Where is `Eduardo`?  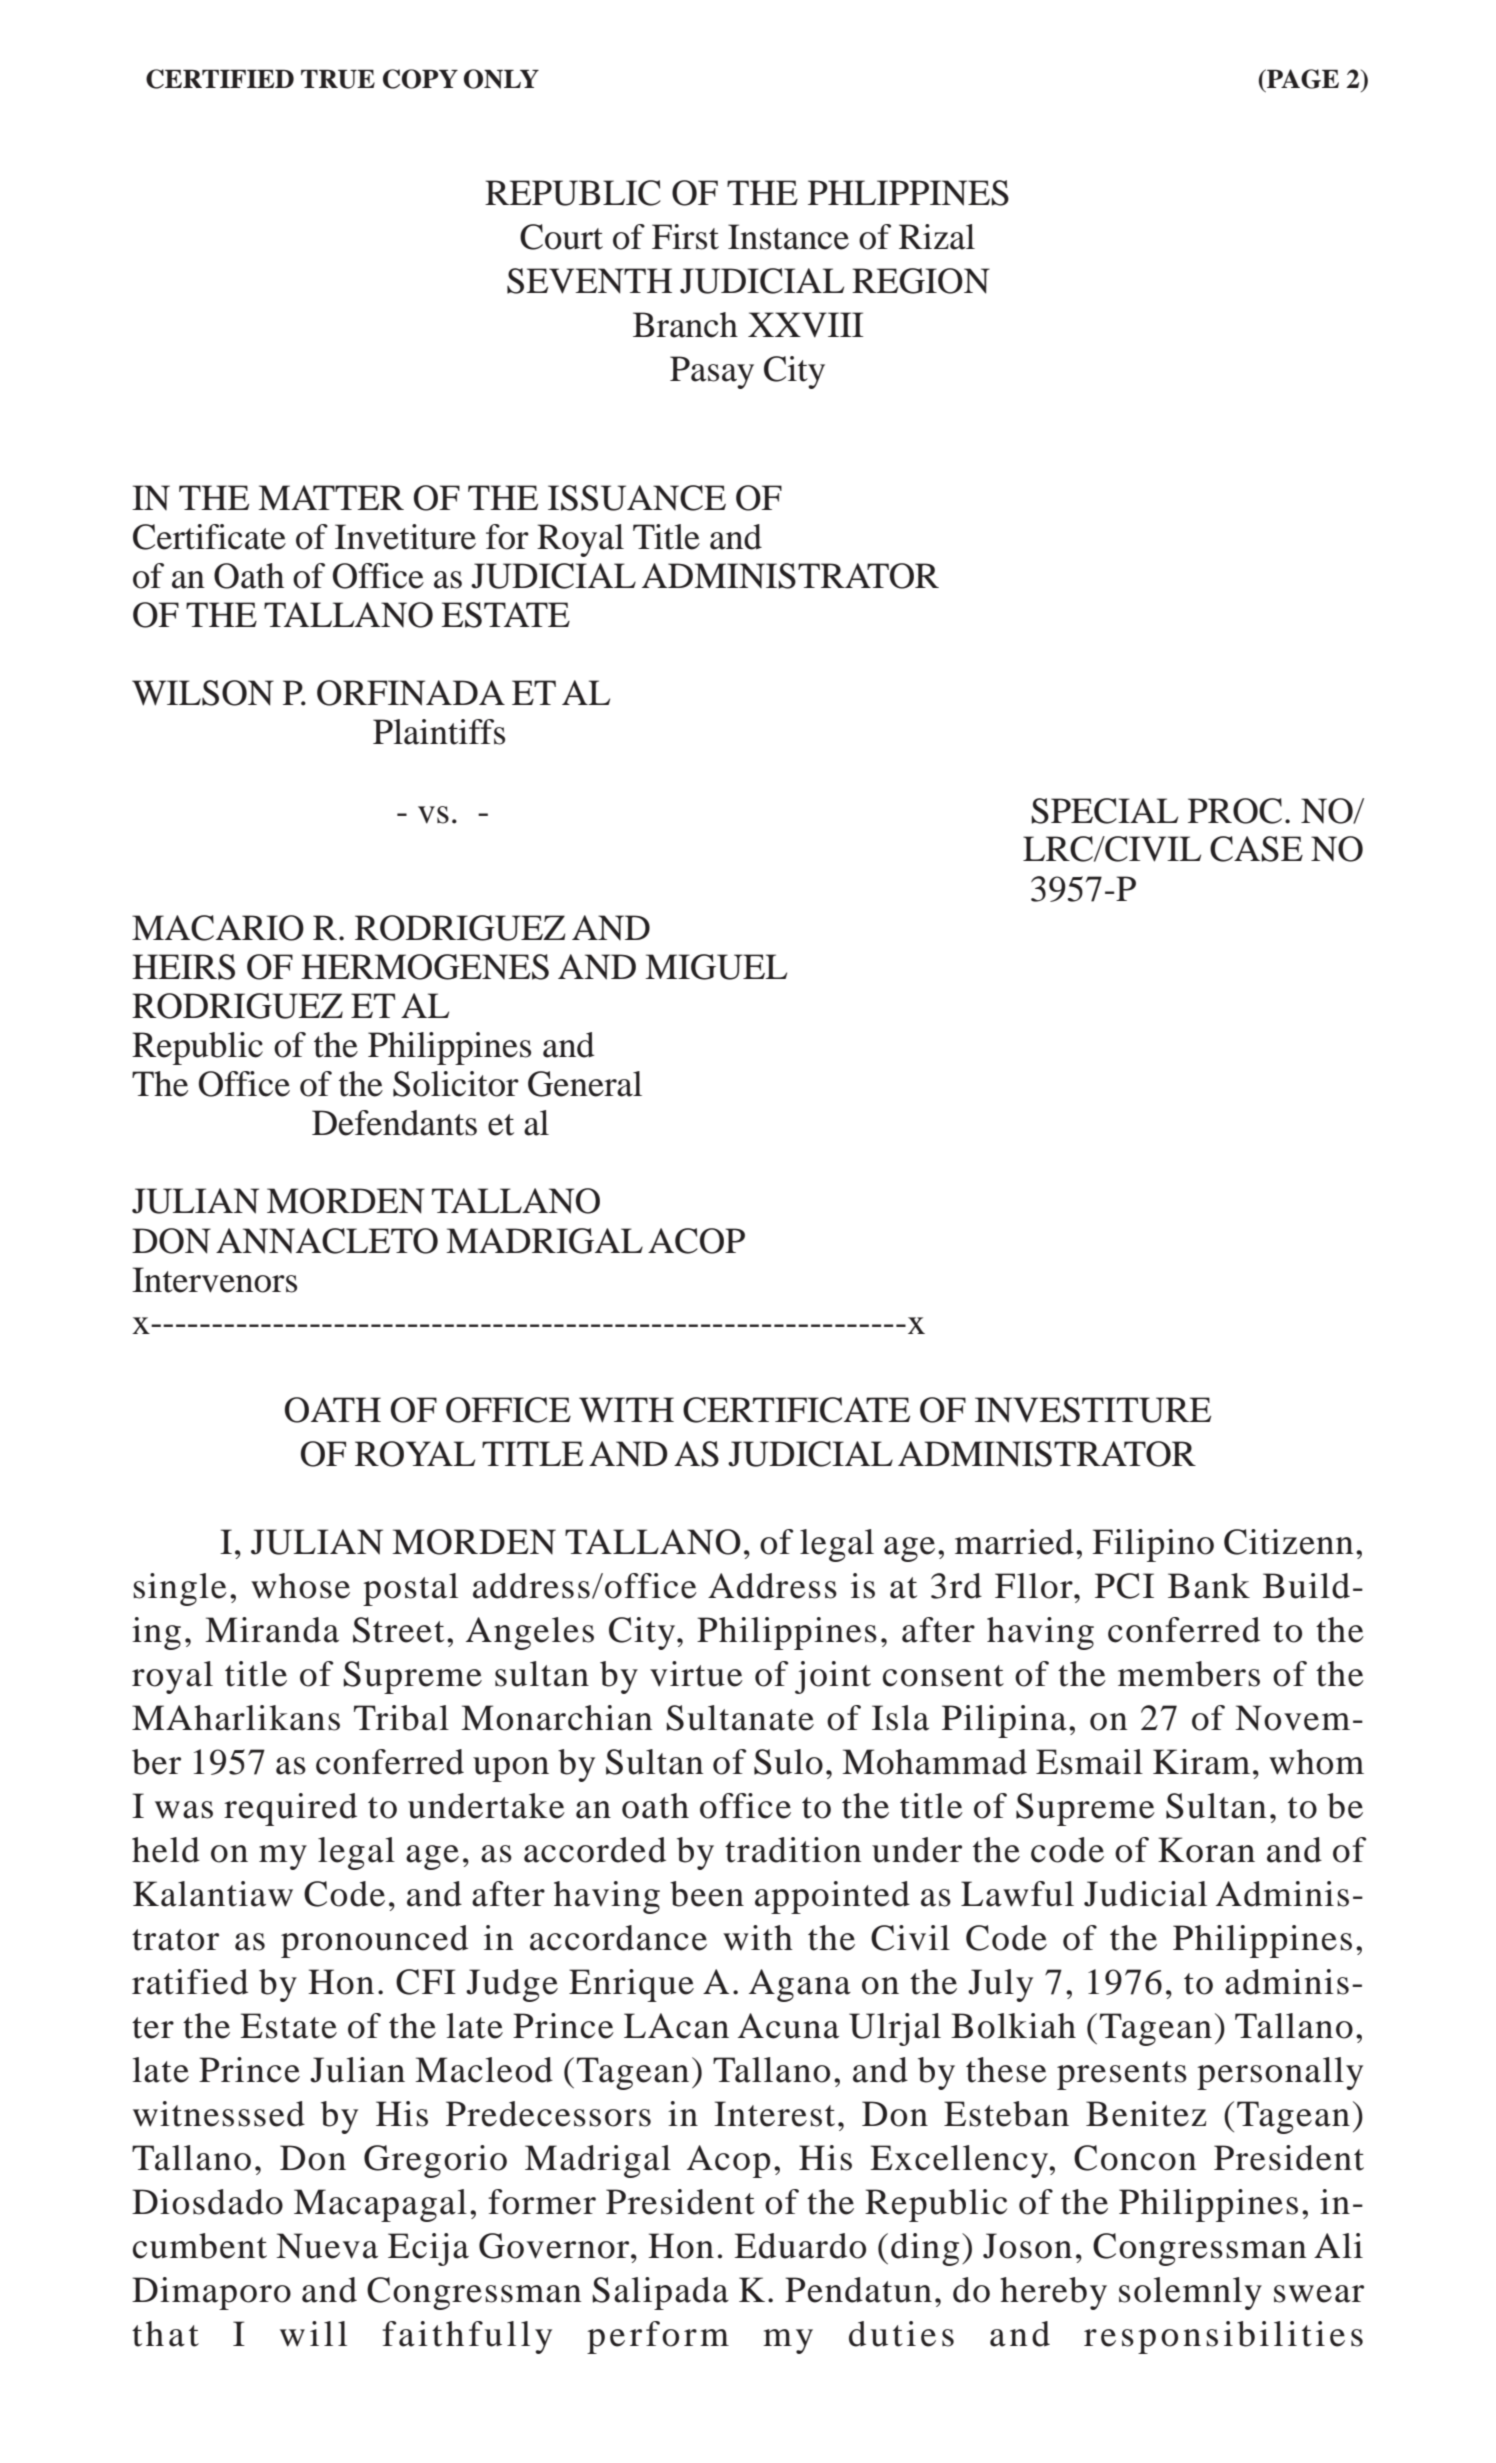 Eduardo is located at coordinates (800, 2246).
